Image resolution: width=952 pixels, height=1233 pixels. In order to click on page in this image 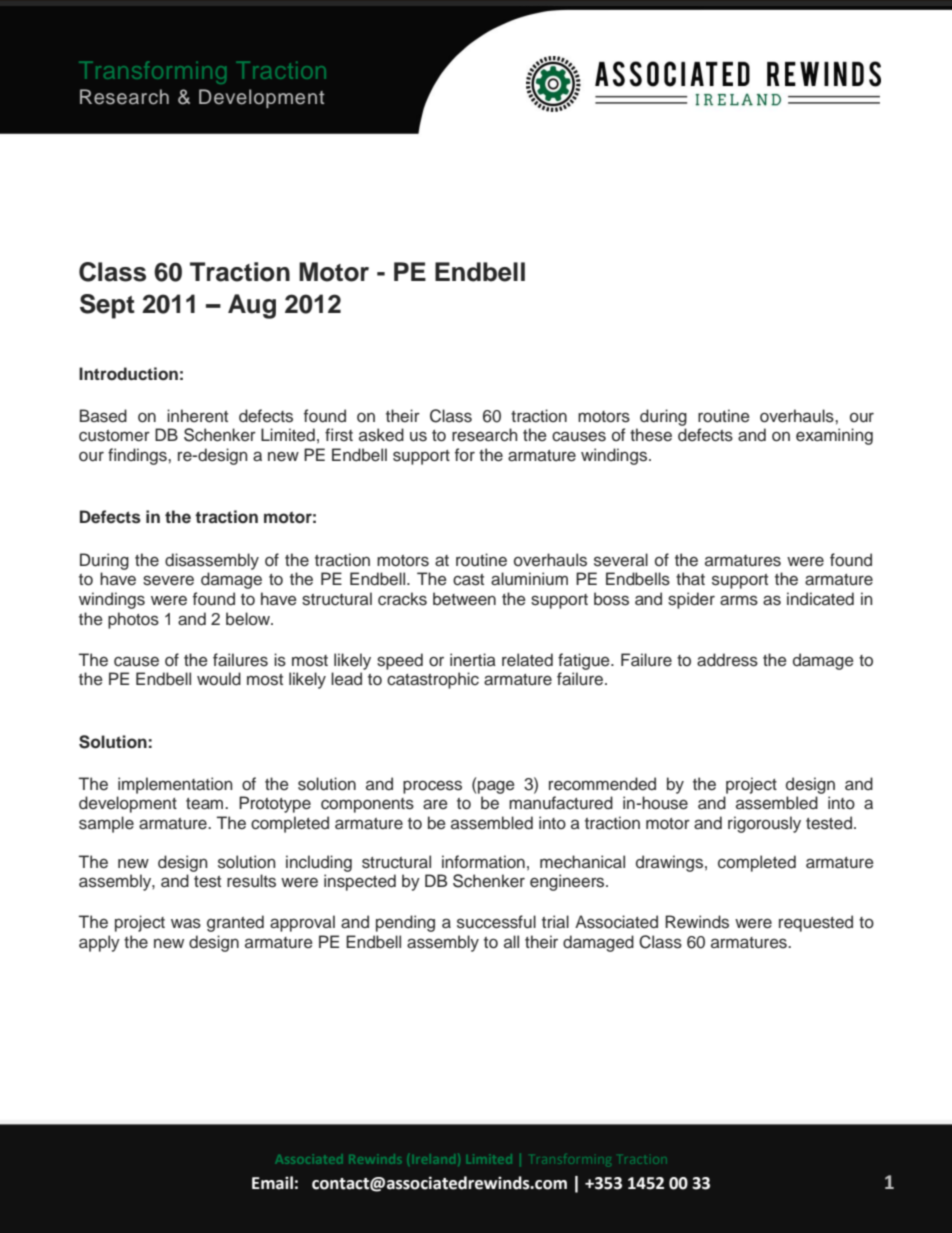, I will do `click(496, 787)`.
